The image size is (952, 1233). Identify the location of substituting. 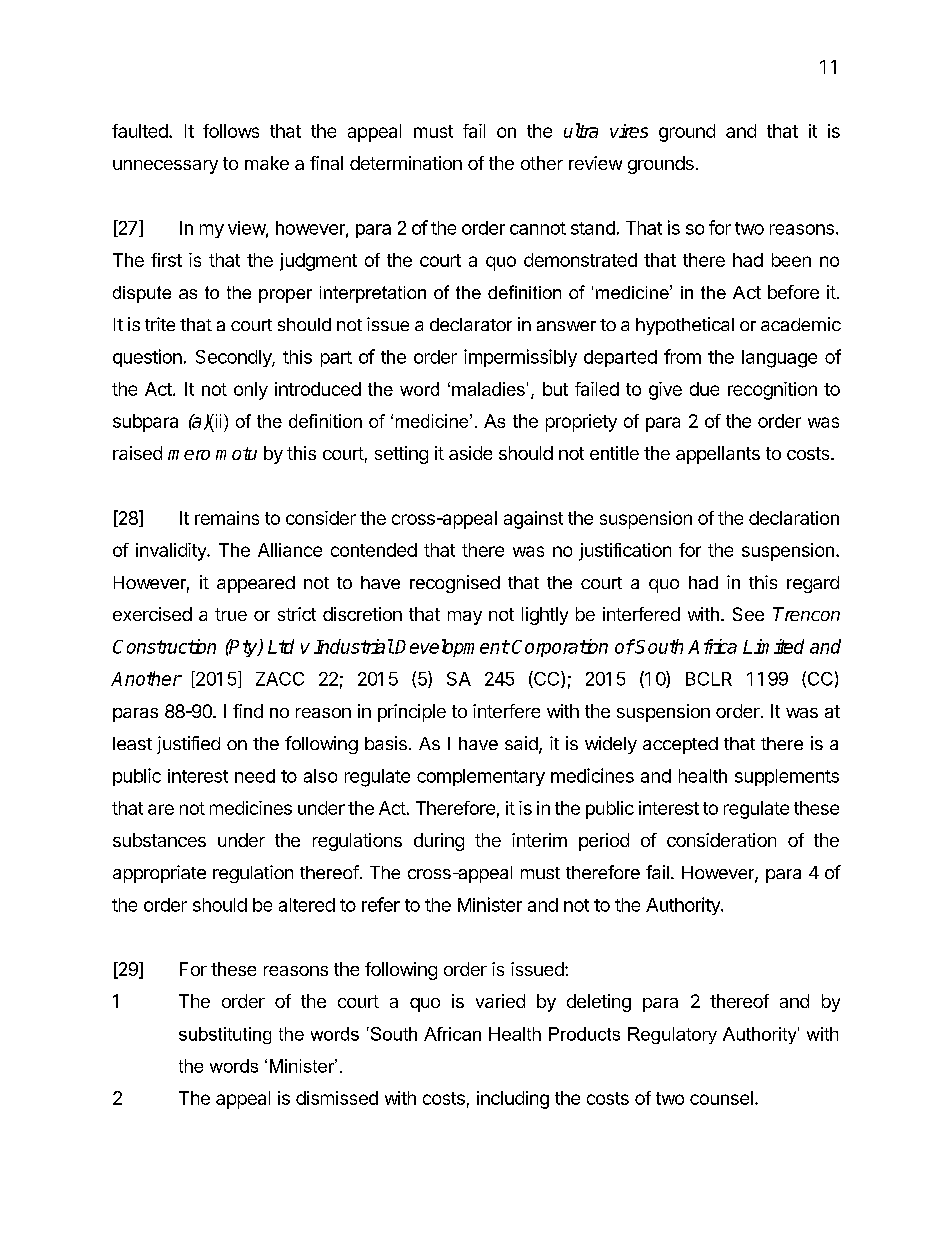
(225, 1035).
